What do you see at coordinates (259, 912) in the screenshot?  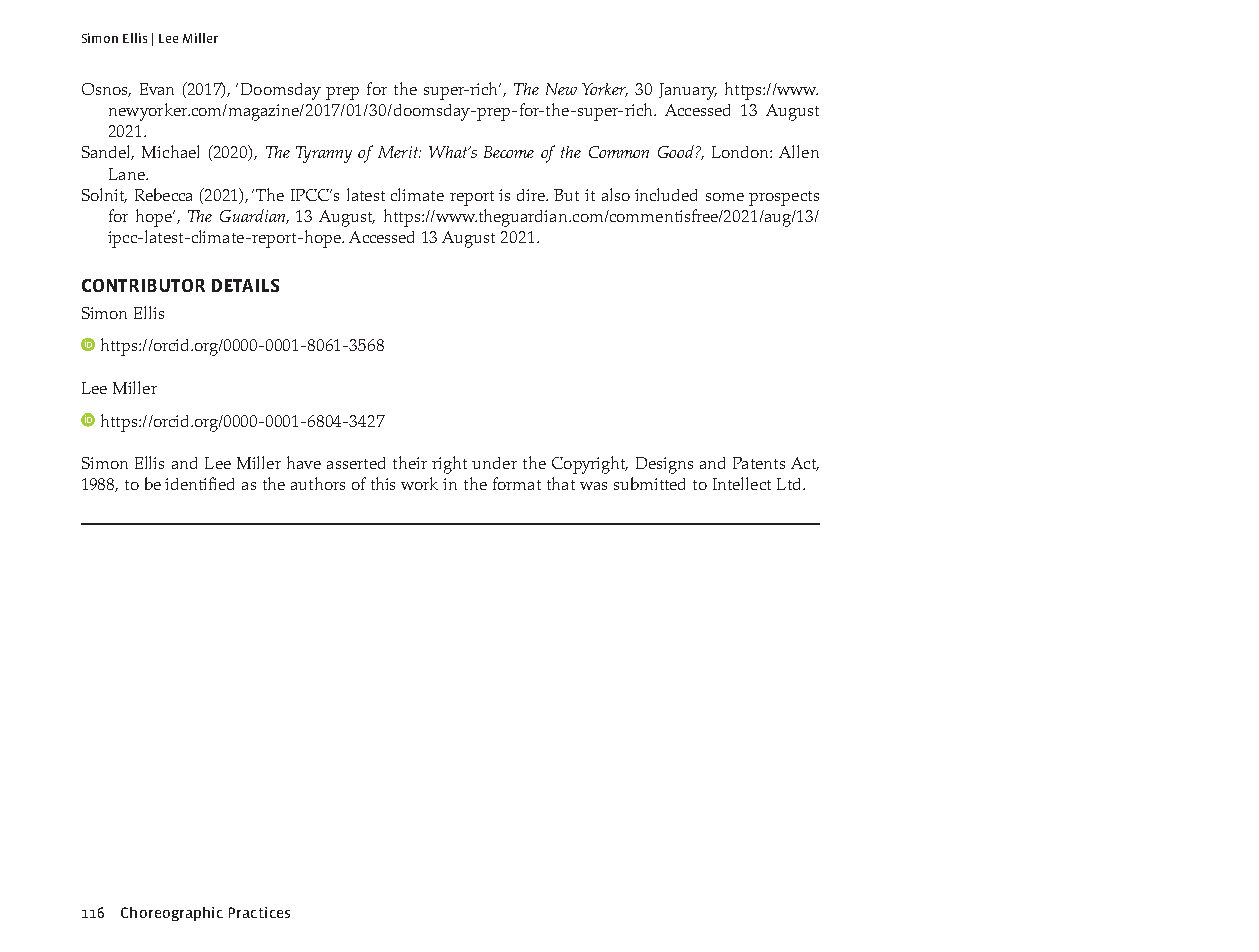 I see `Practices` at bounding box center [259, 912].
